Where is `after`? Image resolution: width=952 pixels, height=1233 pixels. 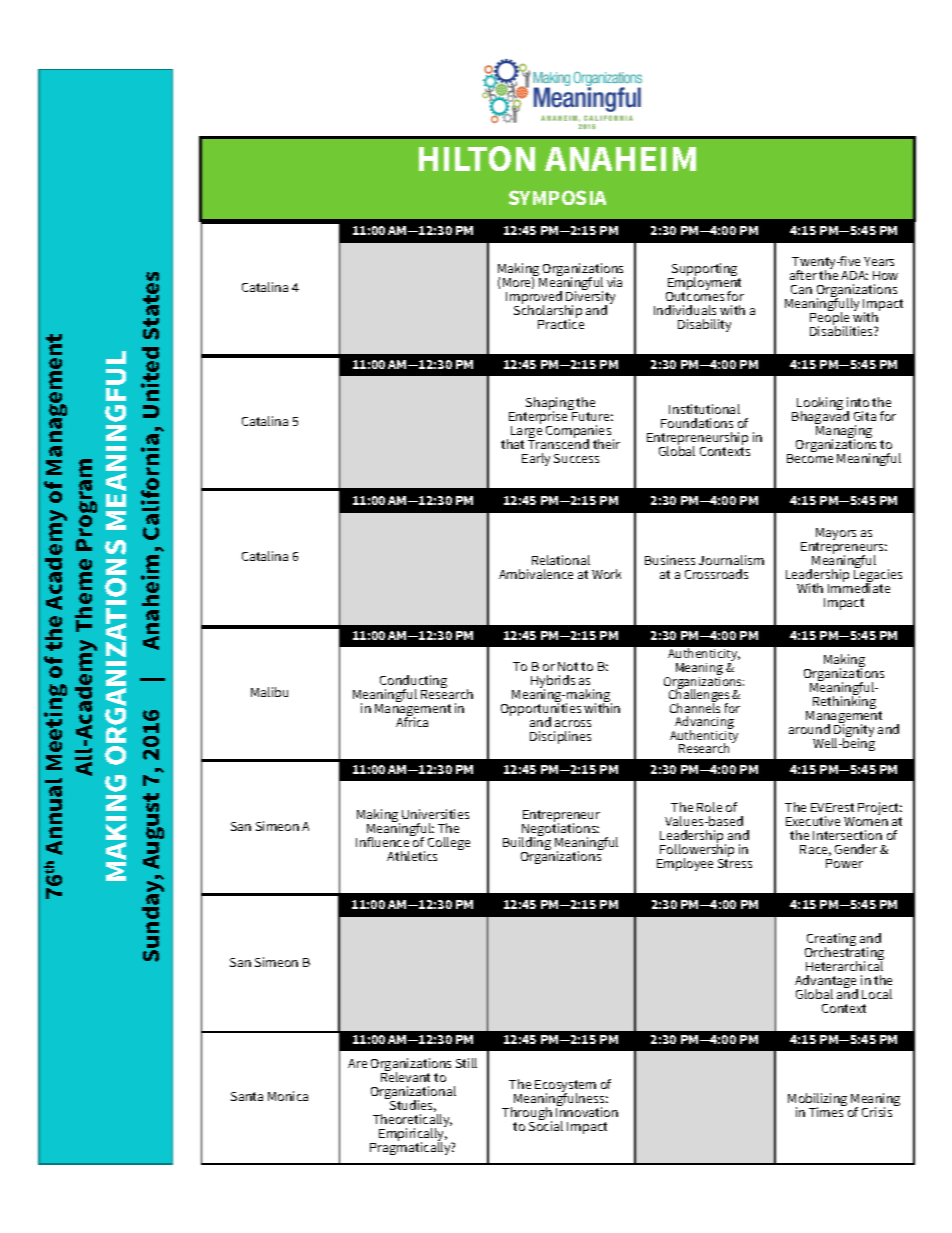 after is located at coordinates (803, 275).
